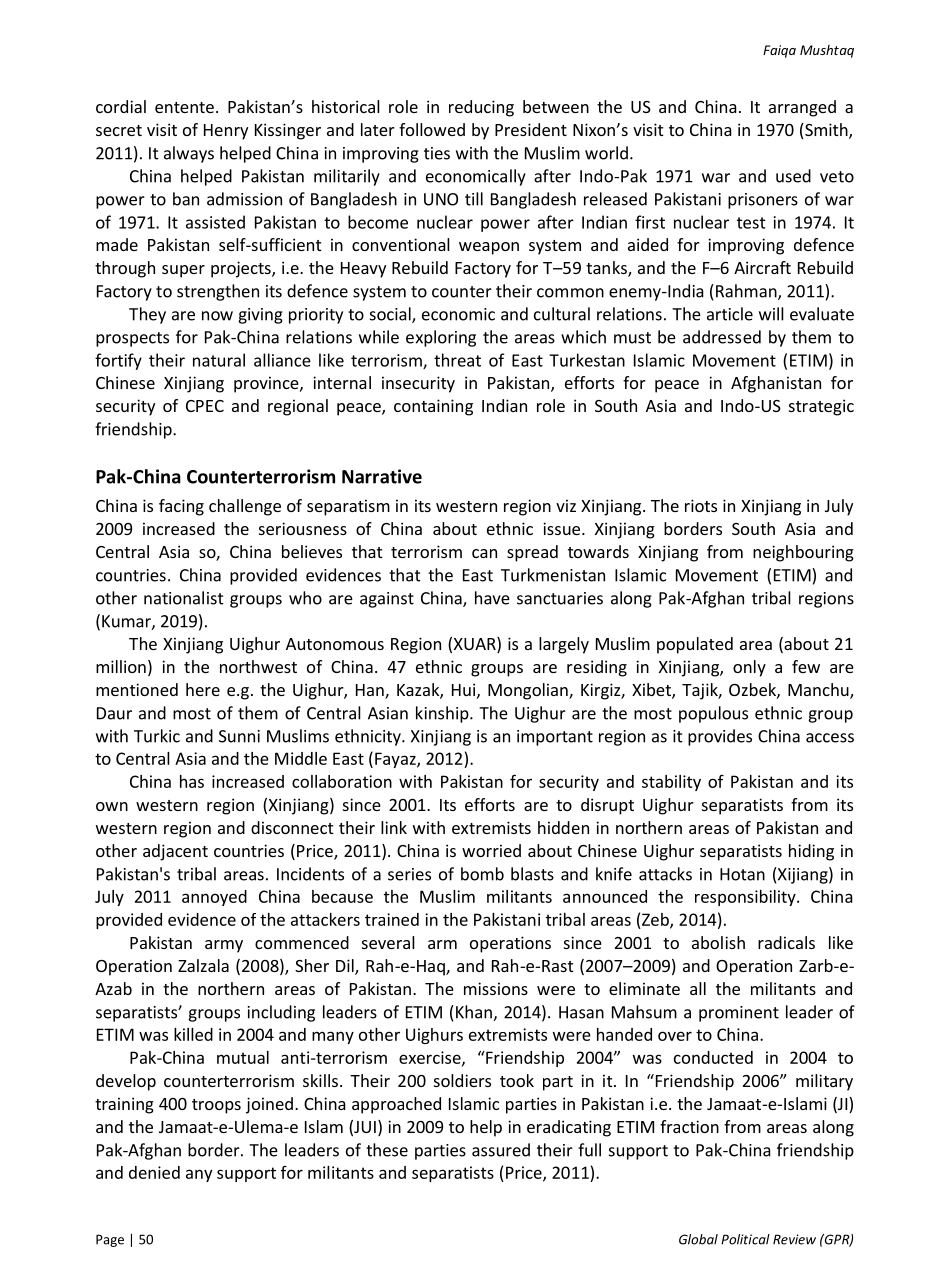 The width and height of the screenshot is (949, 1288). What do you see at coordinates (203, 689) in the screenshot?
I see `here` at bounding box center [203, 689].
